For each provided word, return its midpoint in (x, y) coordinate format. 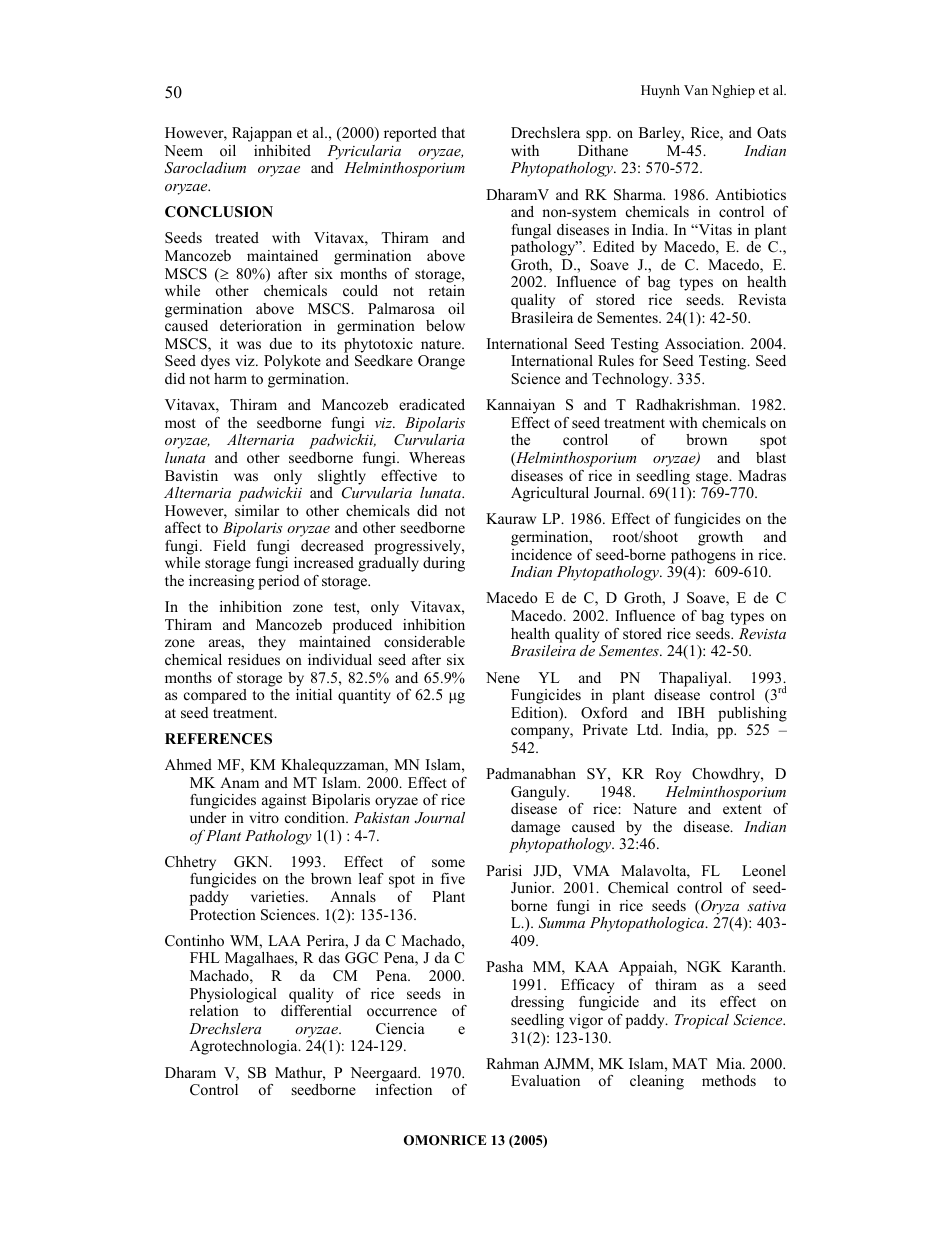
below (445, 325)
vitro (264, 817)
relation (214, 1010)
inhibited (282, 150)
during (444, 564)
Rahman (512, 1063)
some (448, 863)
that (453, 132)
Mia (730, 1063)
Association (704, 343)
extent (742, 809)
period (279, 582)
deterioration (261, 325)
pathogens (703, 556)
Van (696, 90)
